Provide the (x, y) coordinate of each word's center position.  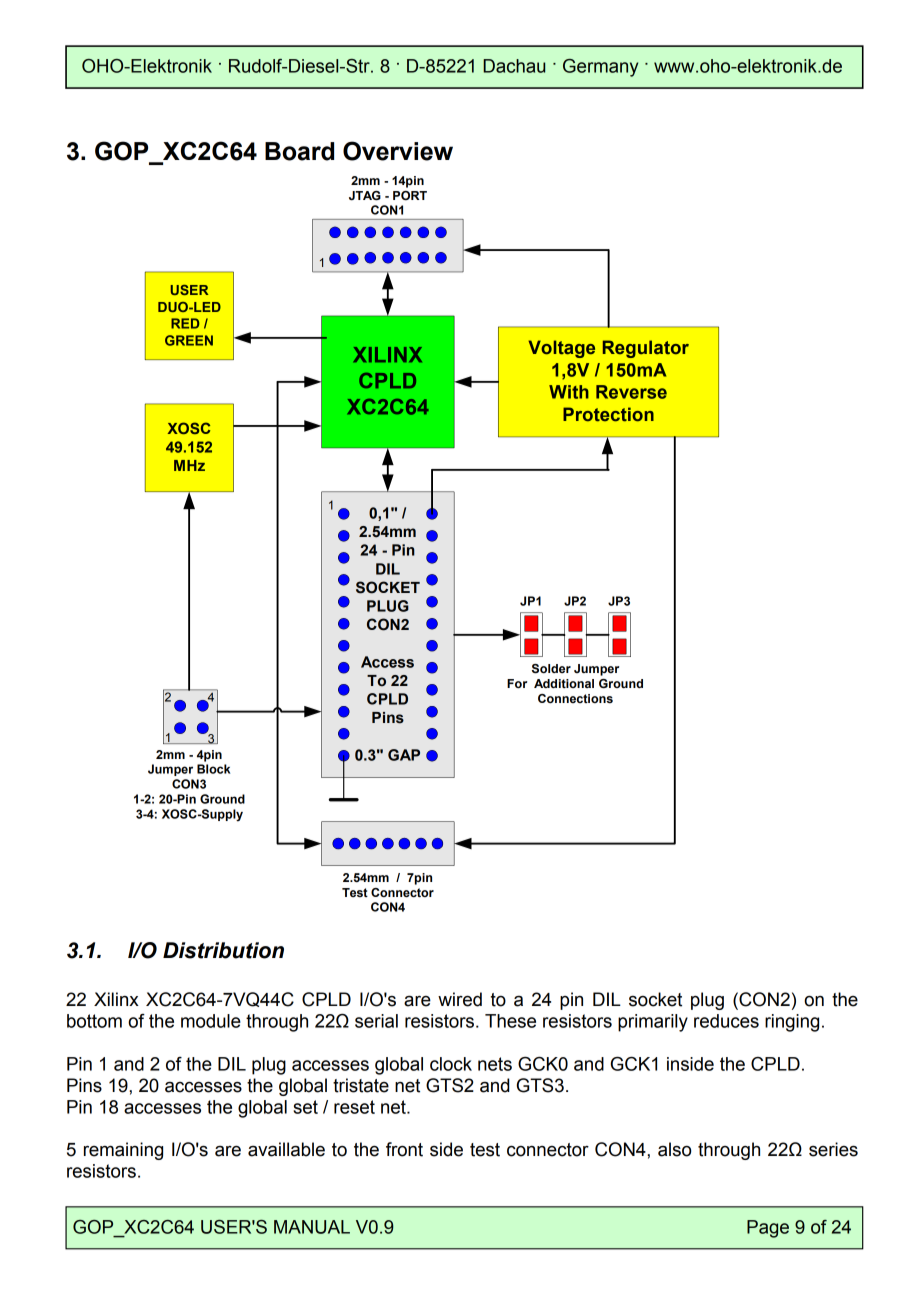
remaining (123, 1151)
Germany (600, 68)
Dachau (514, 66)
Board (299, 151)
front (404, 1149)
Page (768, 1229)
